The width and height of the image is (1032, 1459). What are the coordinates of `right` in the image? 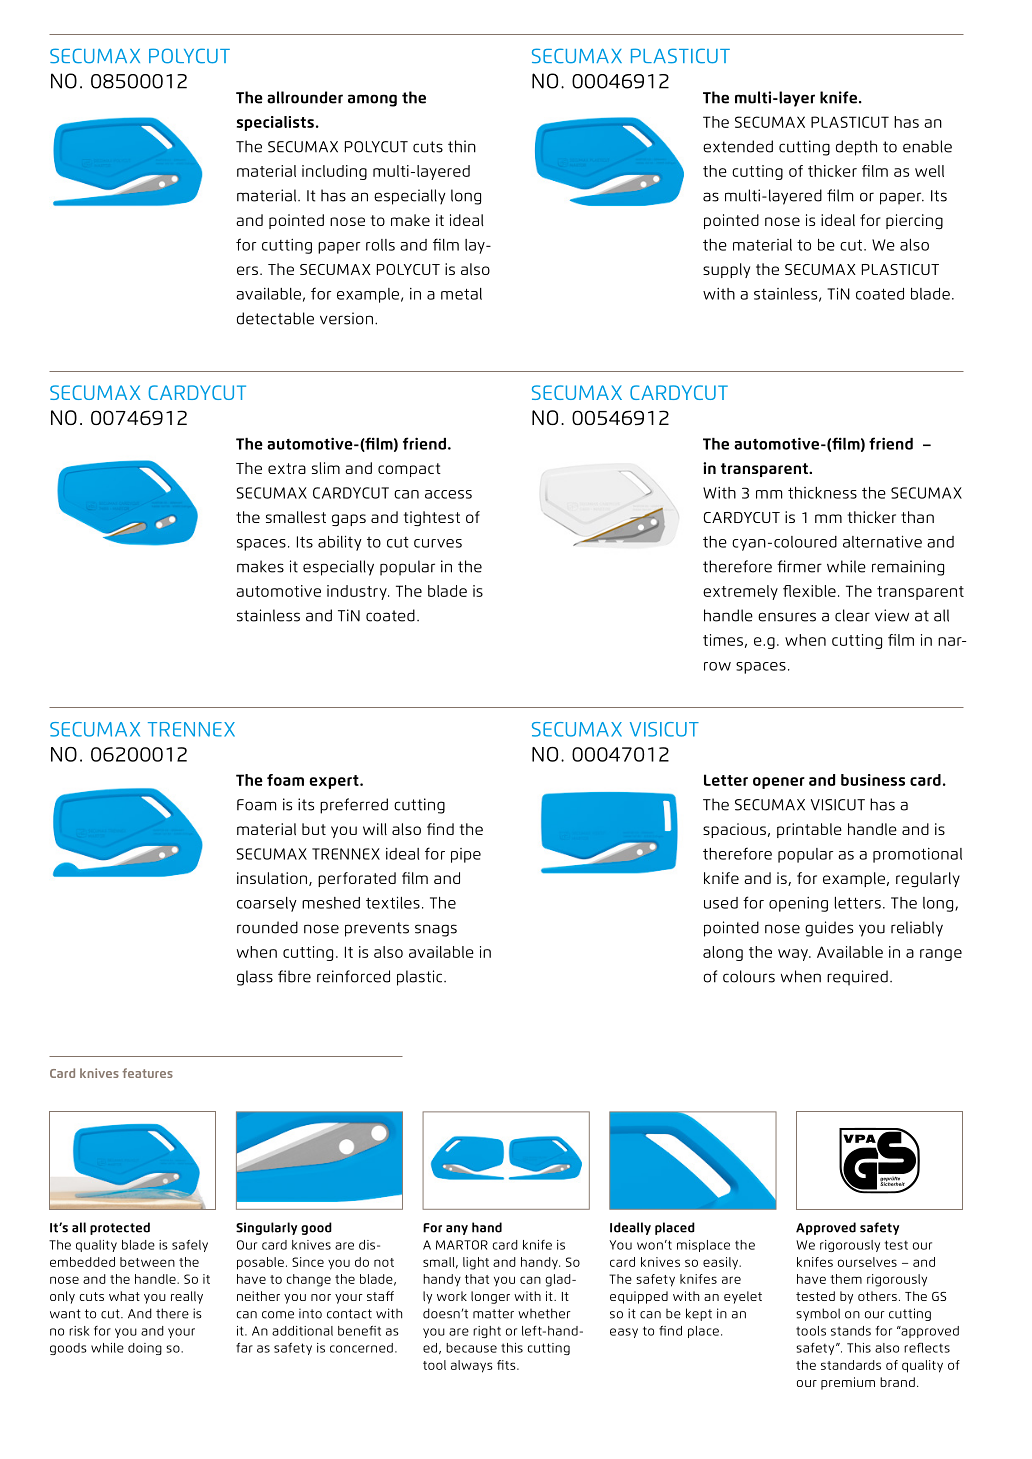 It's located at (487, 1332).
